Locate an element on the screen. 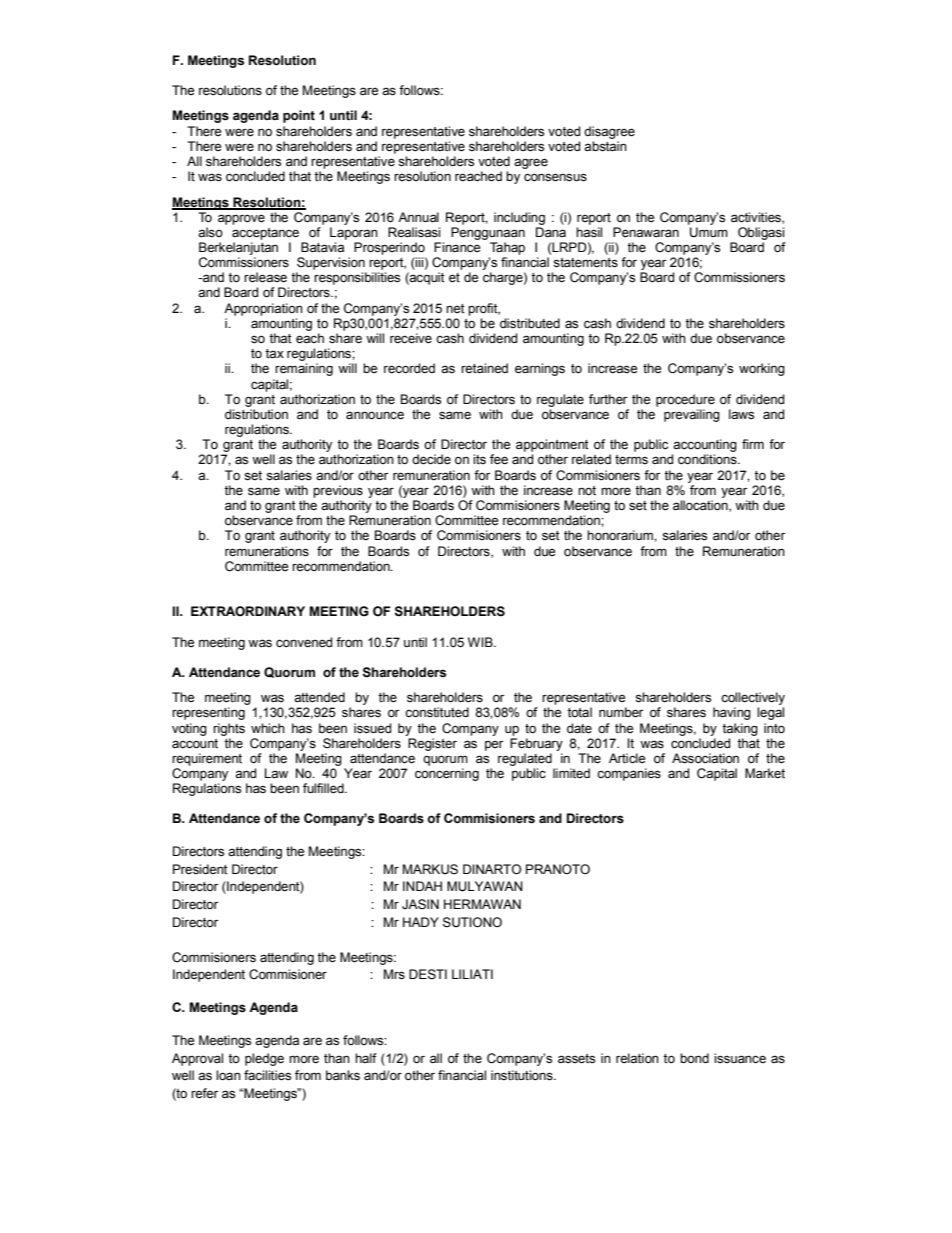  MARKUS is located at coordinates (430, 869).
